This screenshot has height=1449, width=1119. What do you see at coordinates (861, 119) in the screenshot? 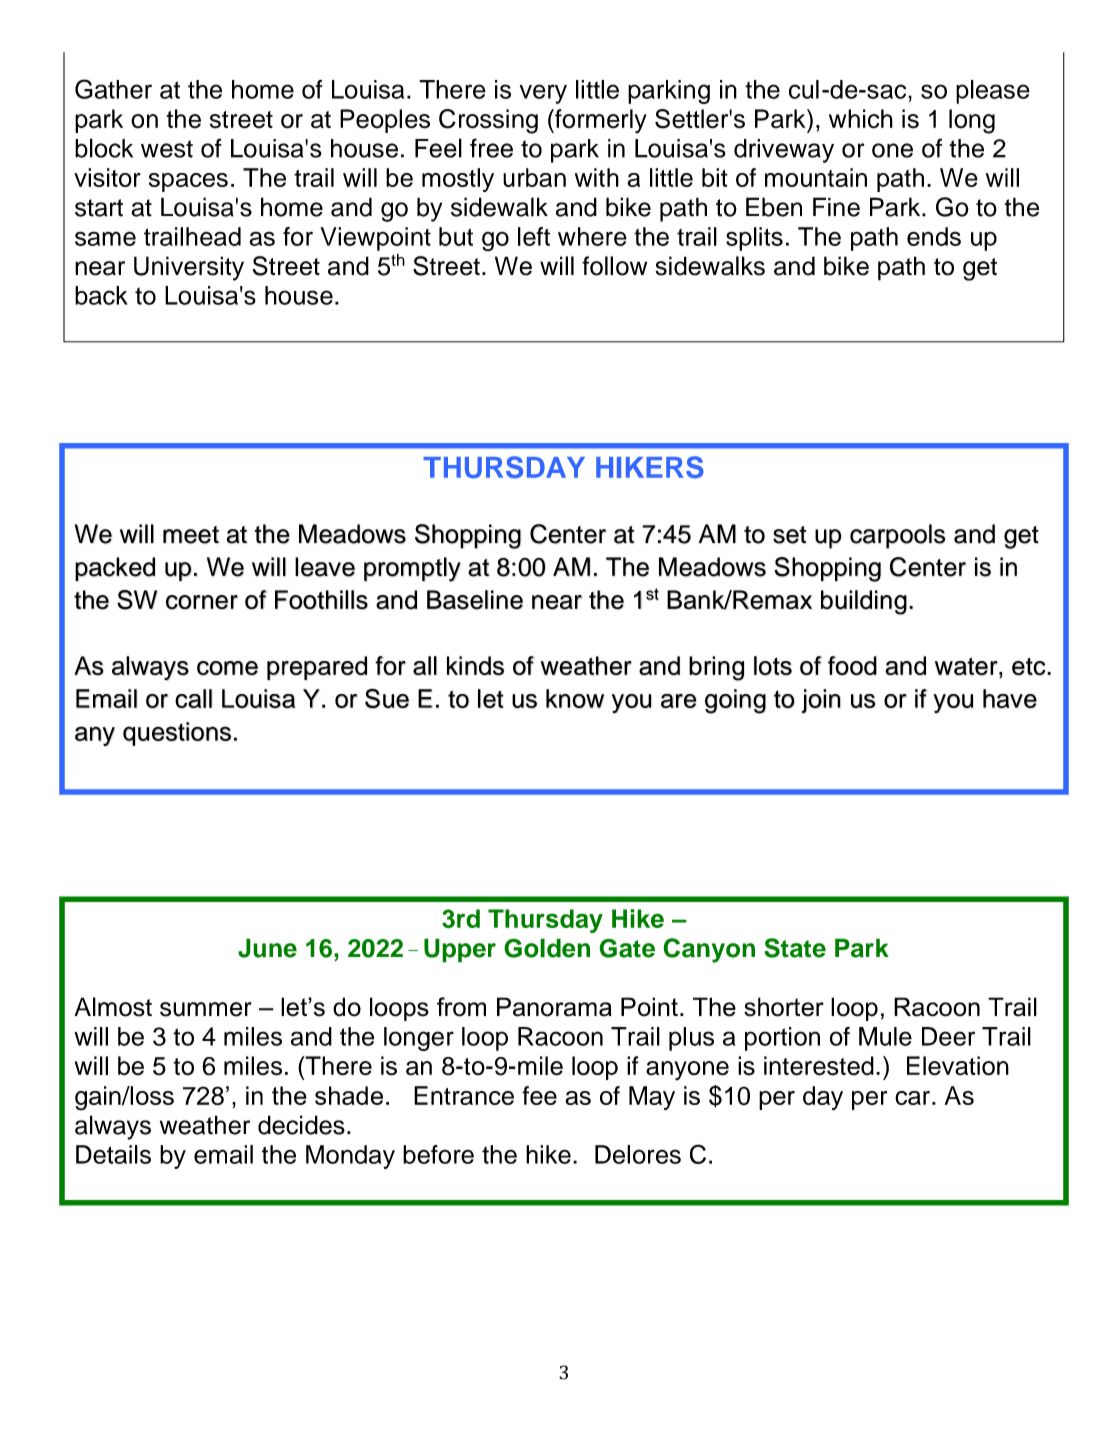
I see `which` at bounding box center [861, 119].
